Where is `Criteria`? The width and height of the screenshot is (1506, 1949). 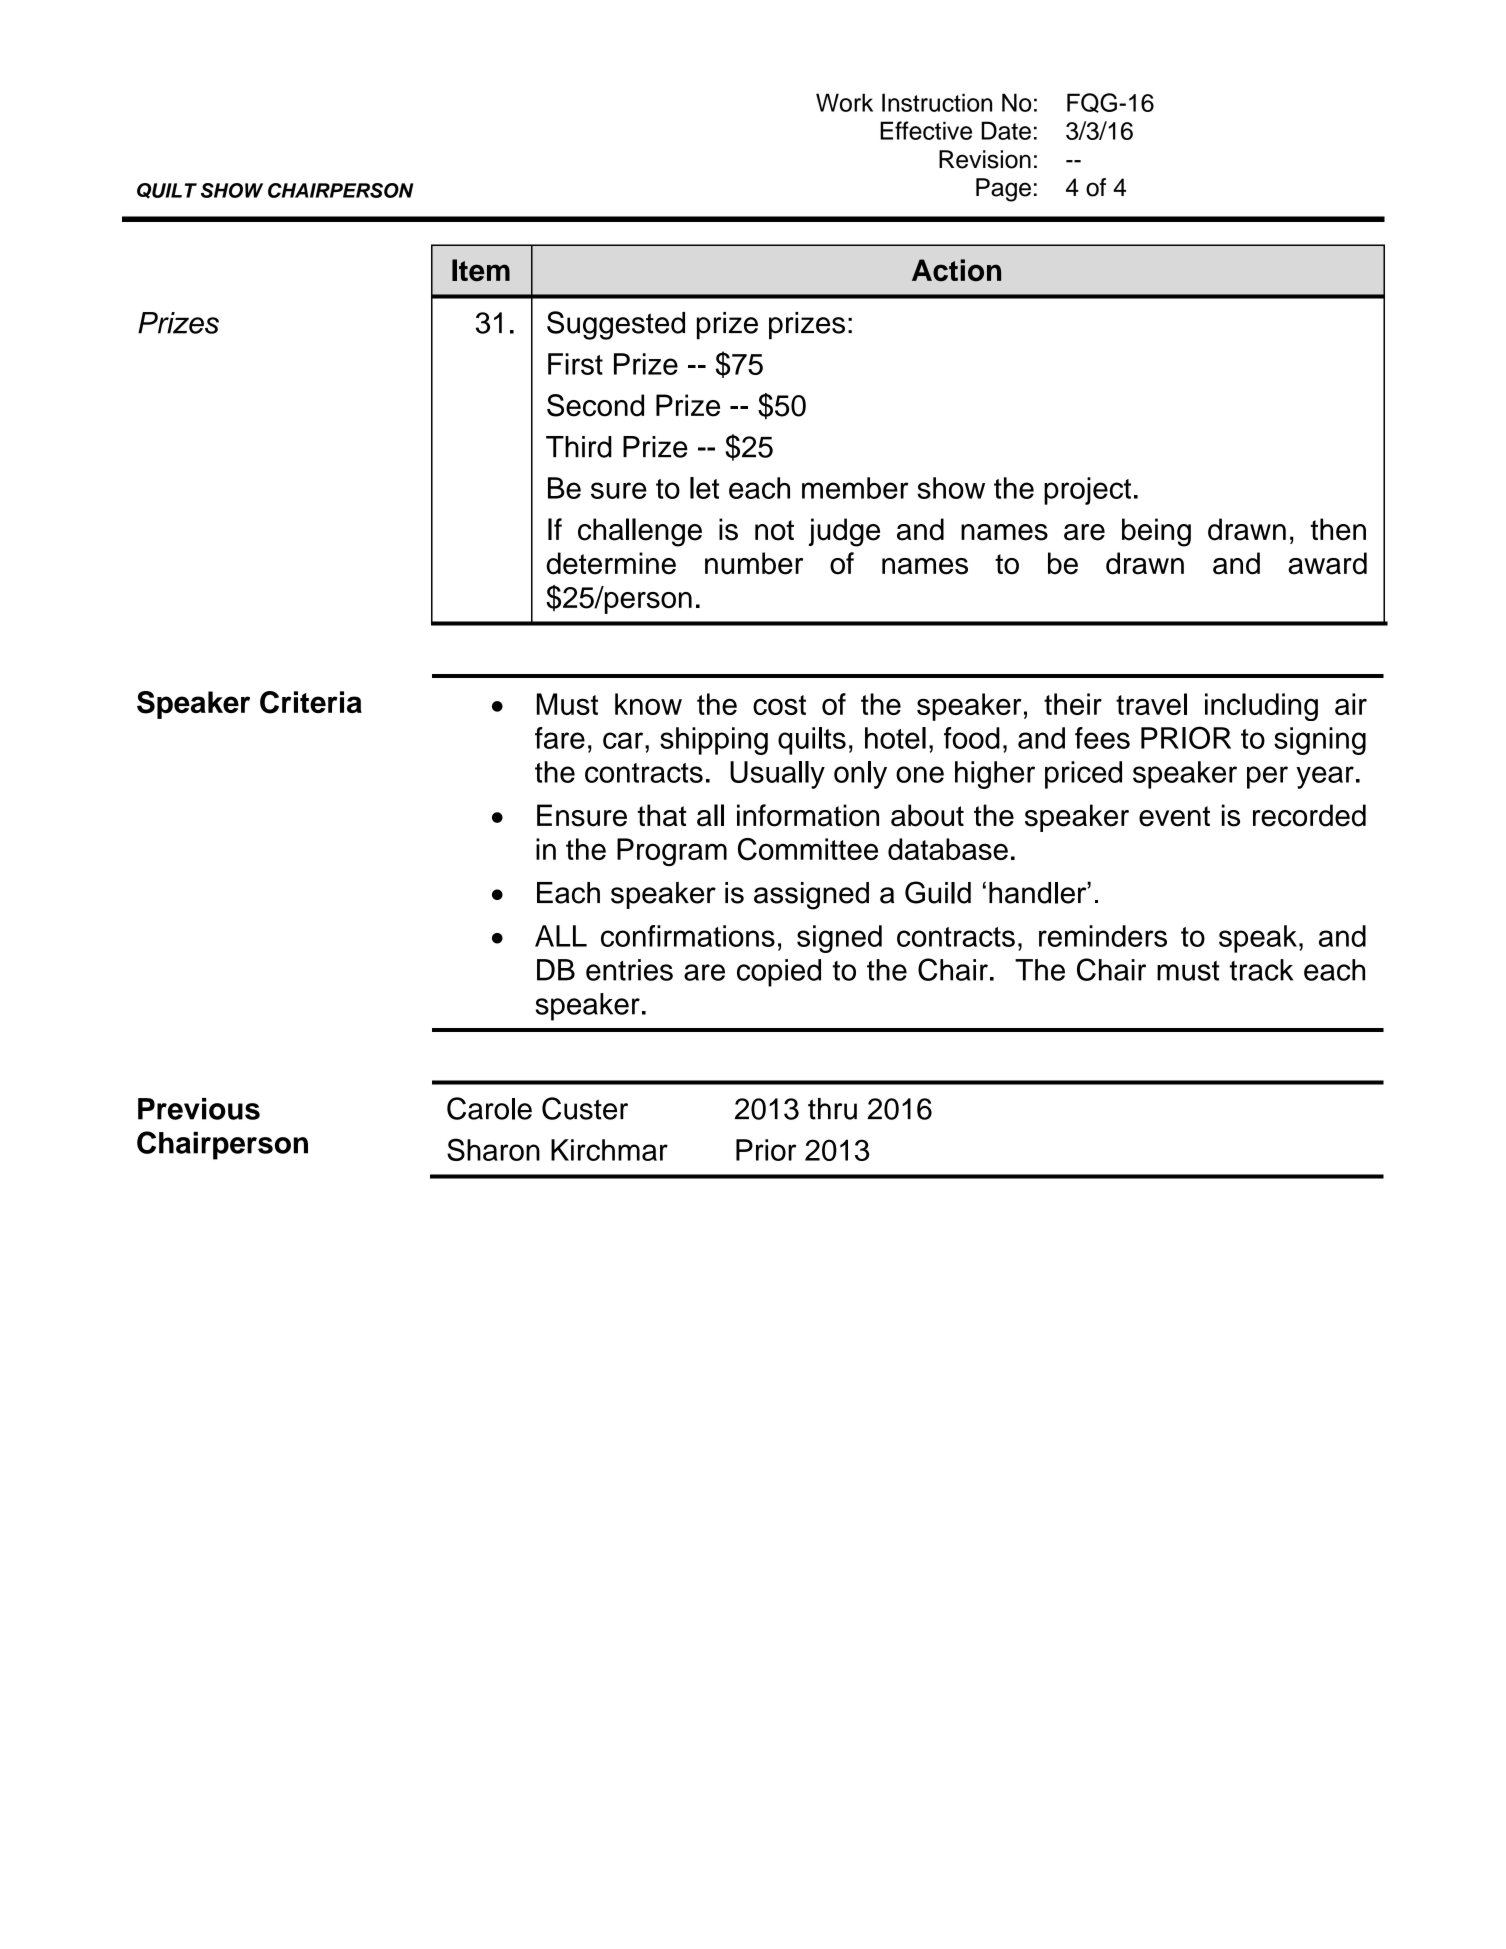 Criteria is located at coordinates (311, 702).
